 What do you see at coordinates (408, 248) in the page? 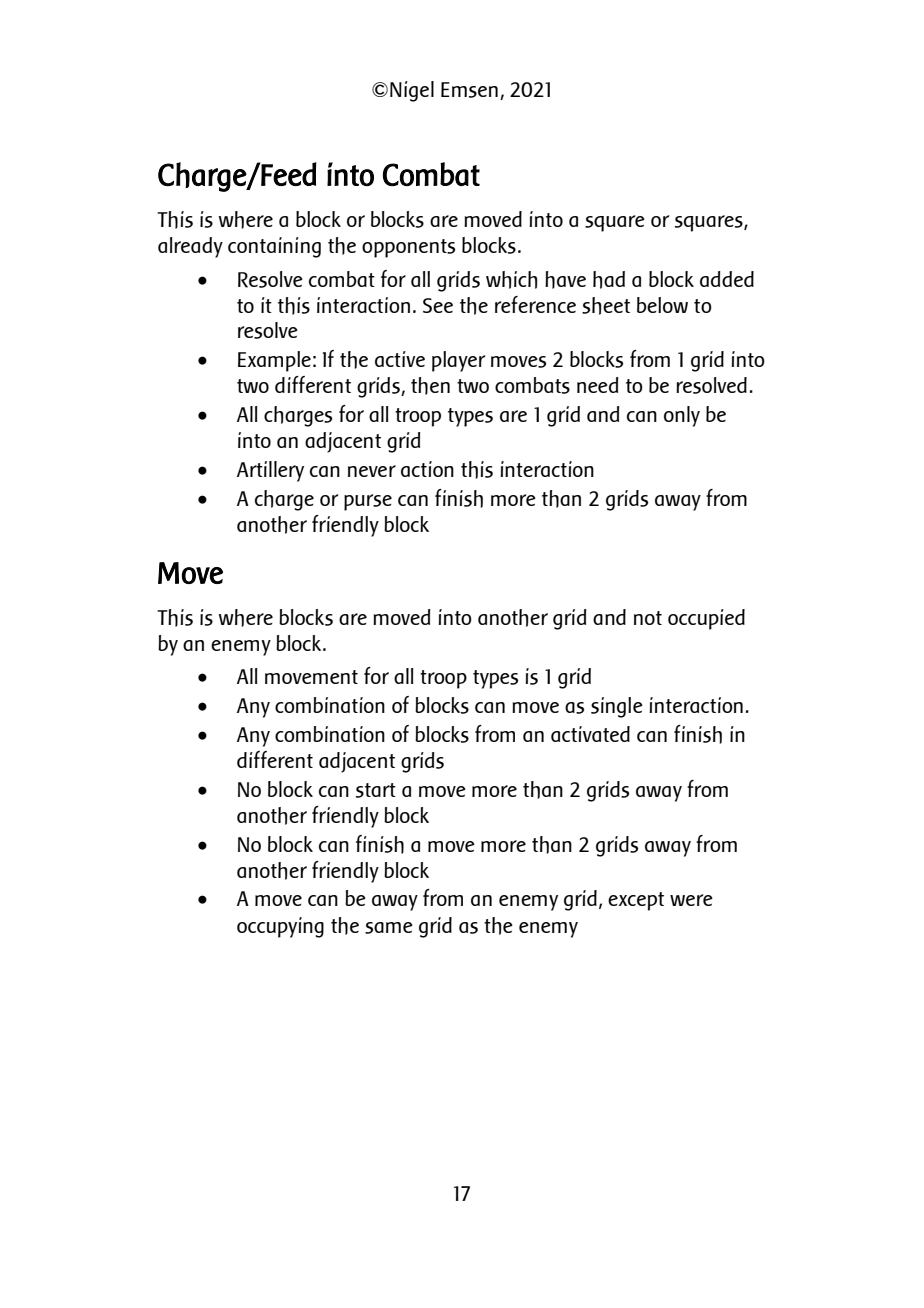
I see `opponents` at bounding box center [408, 248].
